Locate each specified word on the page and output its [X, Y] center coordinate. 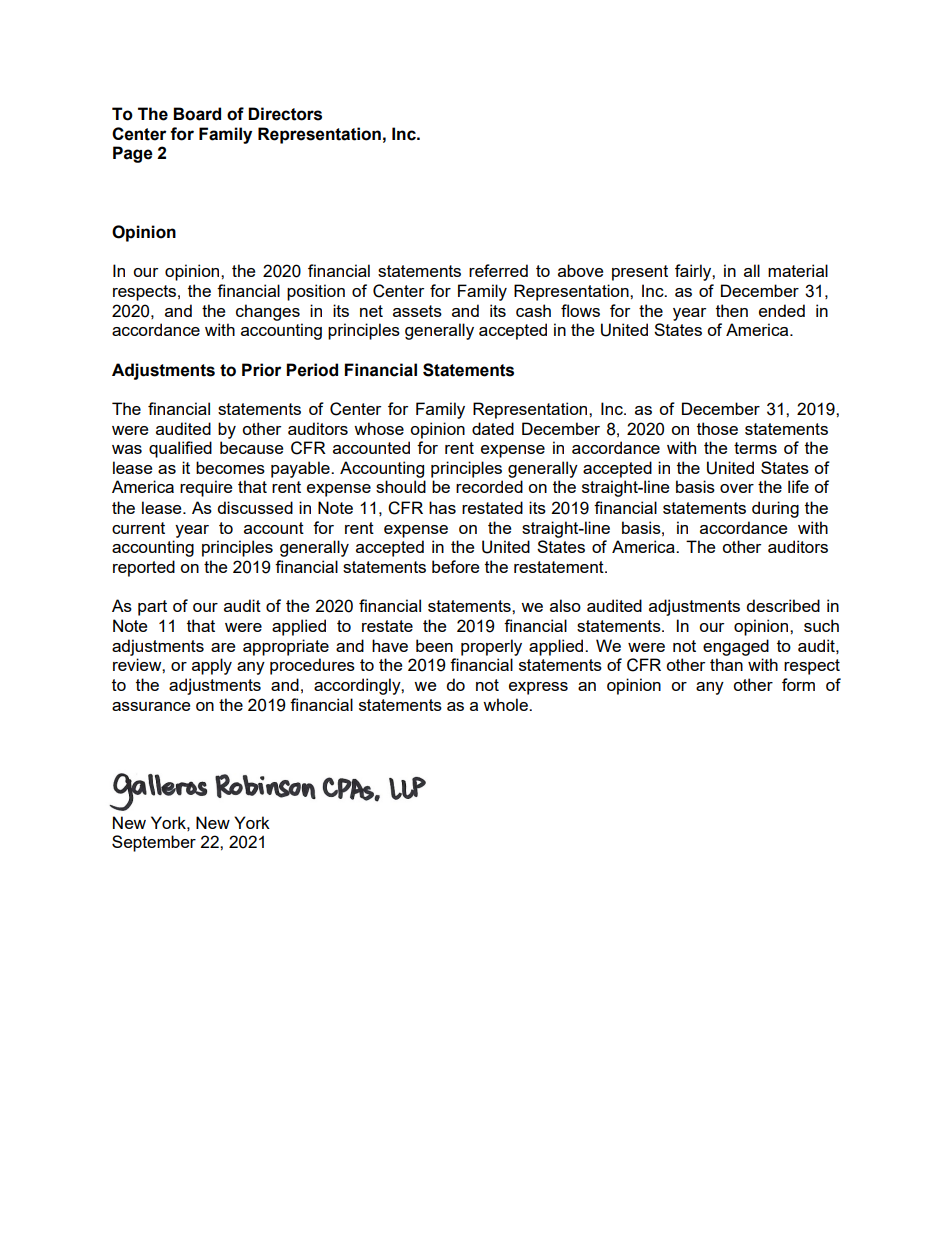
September [154, 843]
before [455, 566]
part [152, 608]
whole [506, 704]
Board [197, 114]
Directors [285, 114]
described [783, 605]
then [732, 310]
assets [417, 311]
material [798, 270]
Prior [261, 370]
